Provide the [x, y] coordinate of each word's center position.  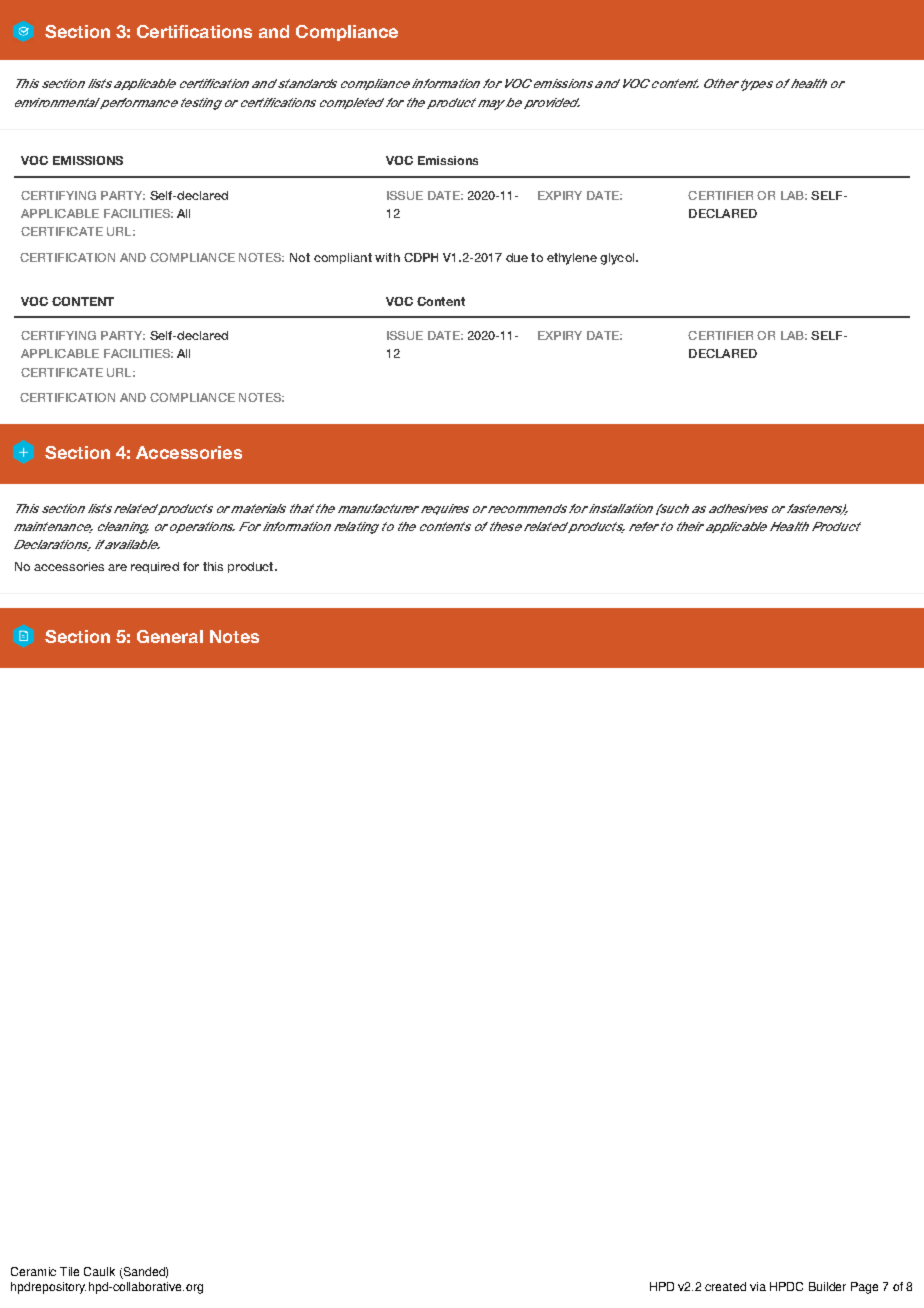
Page [864, 1288]
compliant [343, 258]
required [155, 567]
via [758, 1286]
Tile [69, 1271]
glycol [618, 259]
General [170, 636]
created [725, 1286]
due [517, 257]
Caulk [99, 1271]
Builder [827, 1286]
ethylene [572, 259]
